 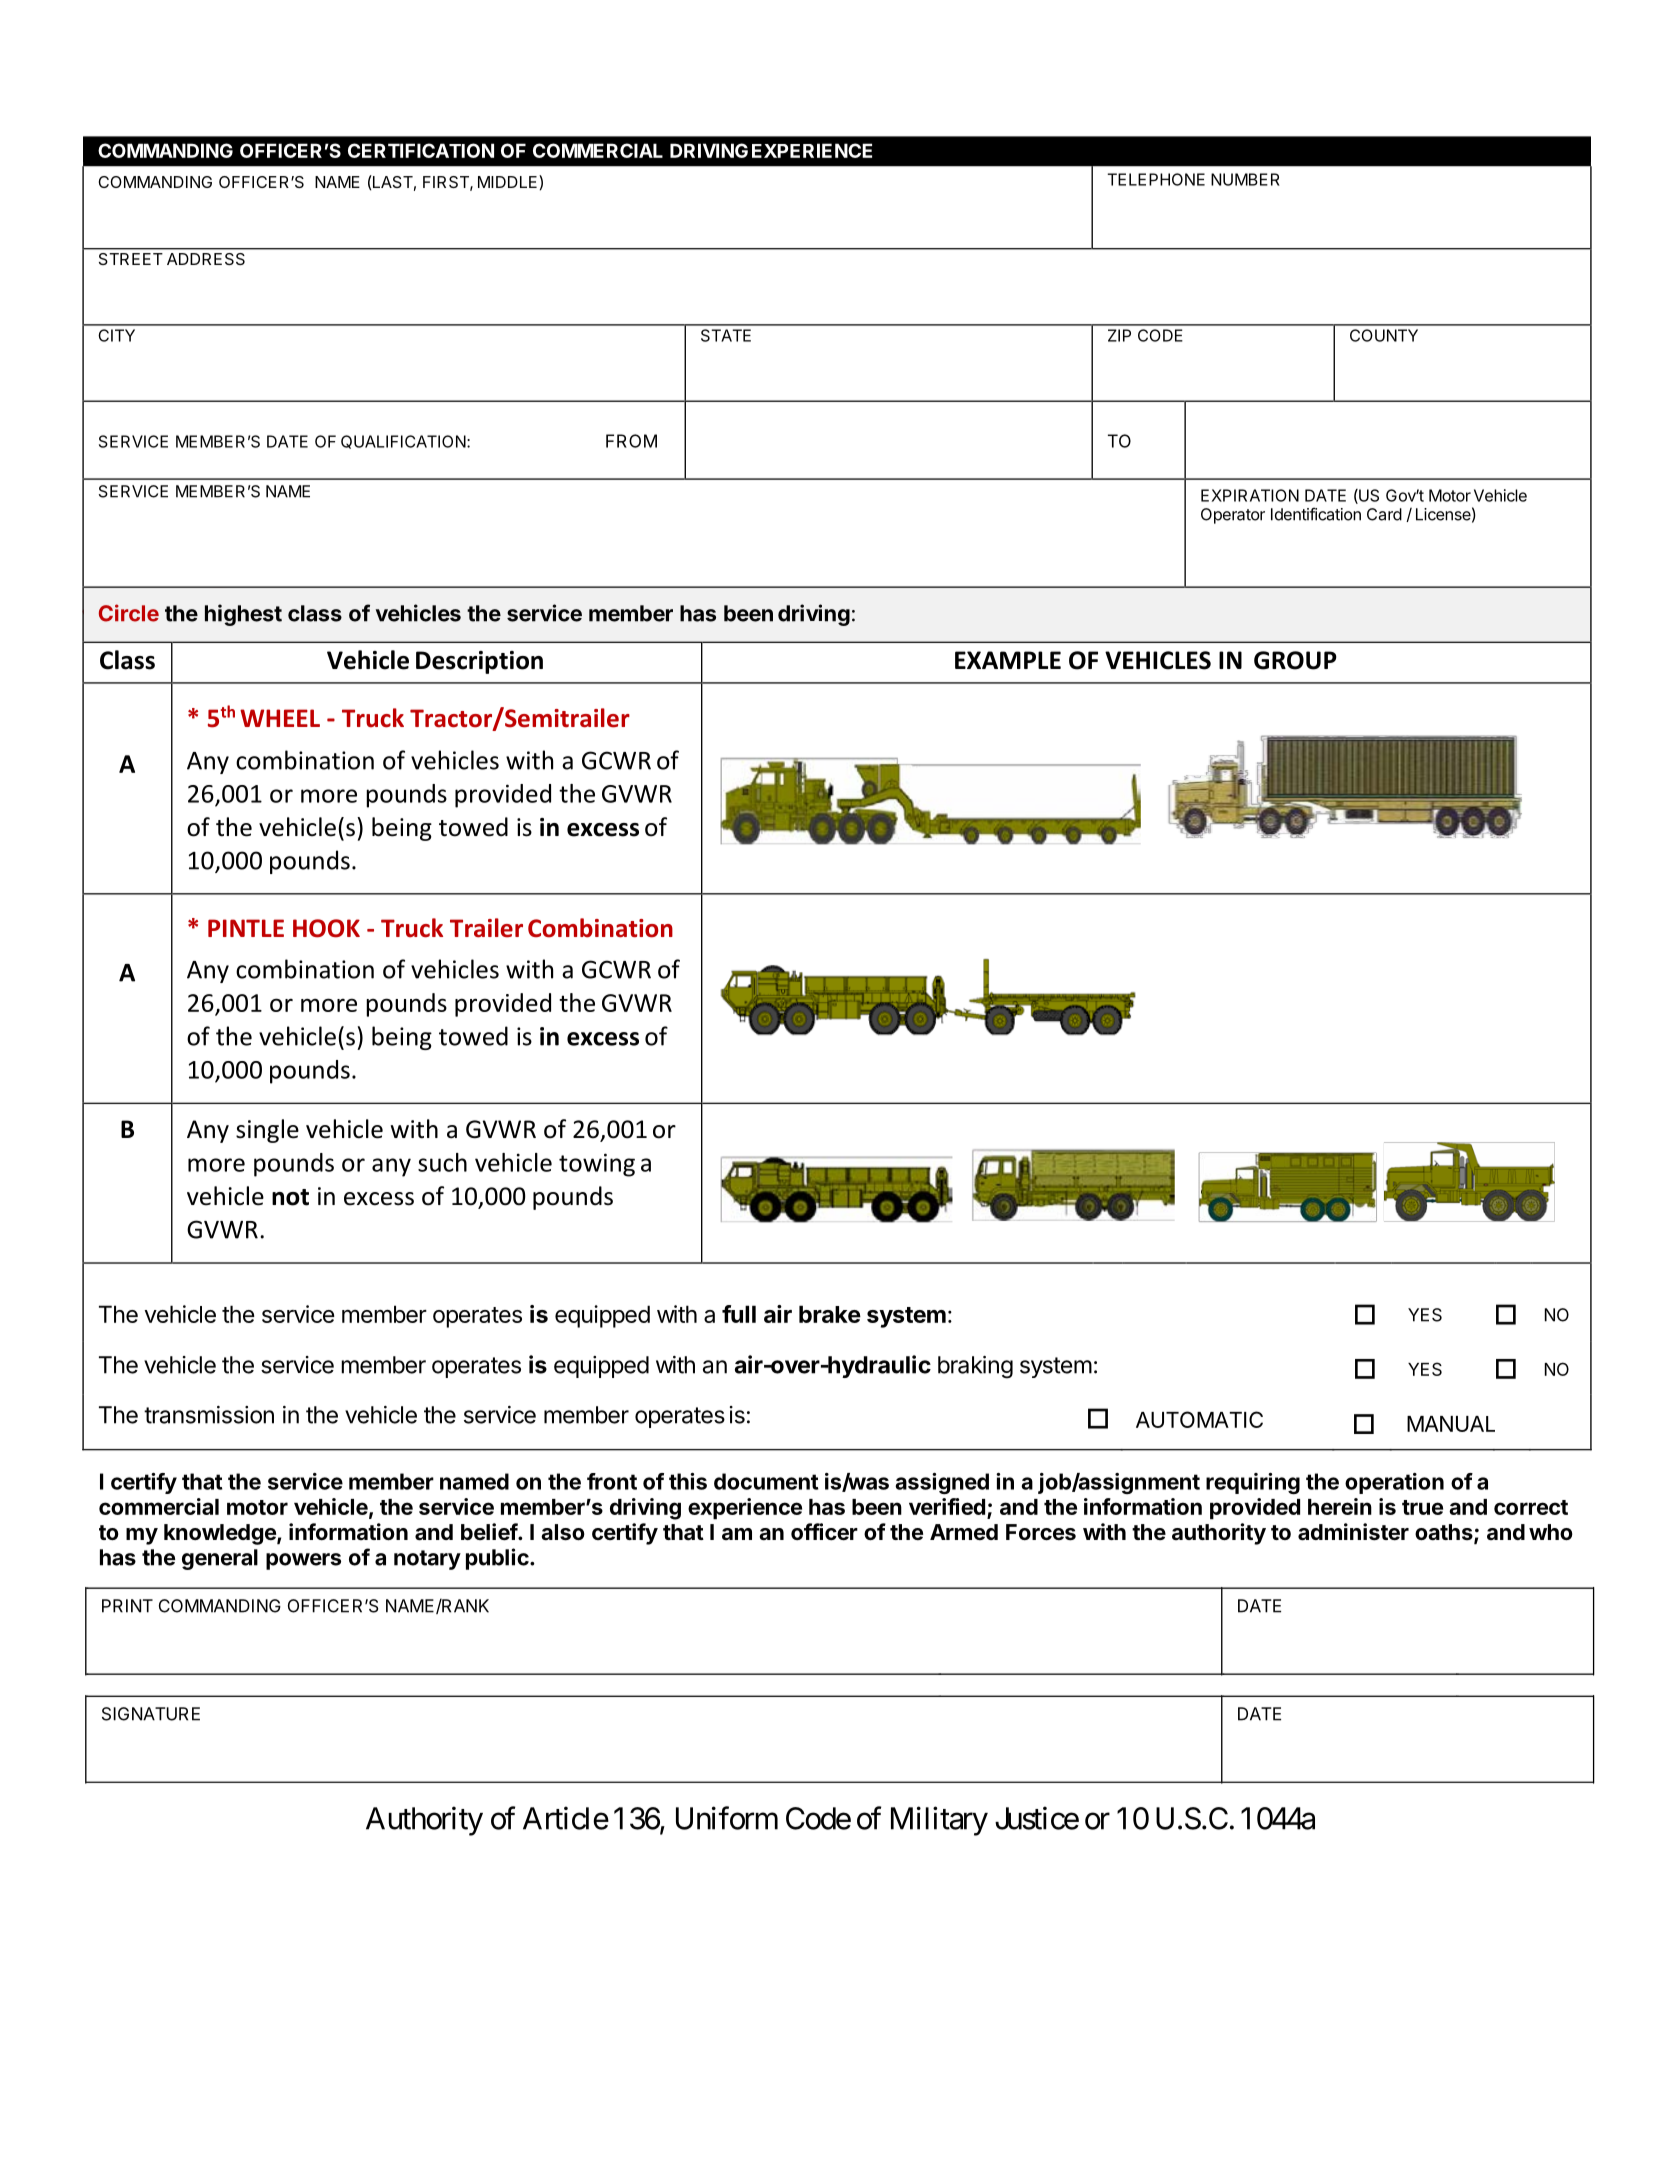 I want to click on SIGNATURE, so click(x=151, y=1714).
